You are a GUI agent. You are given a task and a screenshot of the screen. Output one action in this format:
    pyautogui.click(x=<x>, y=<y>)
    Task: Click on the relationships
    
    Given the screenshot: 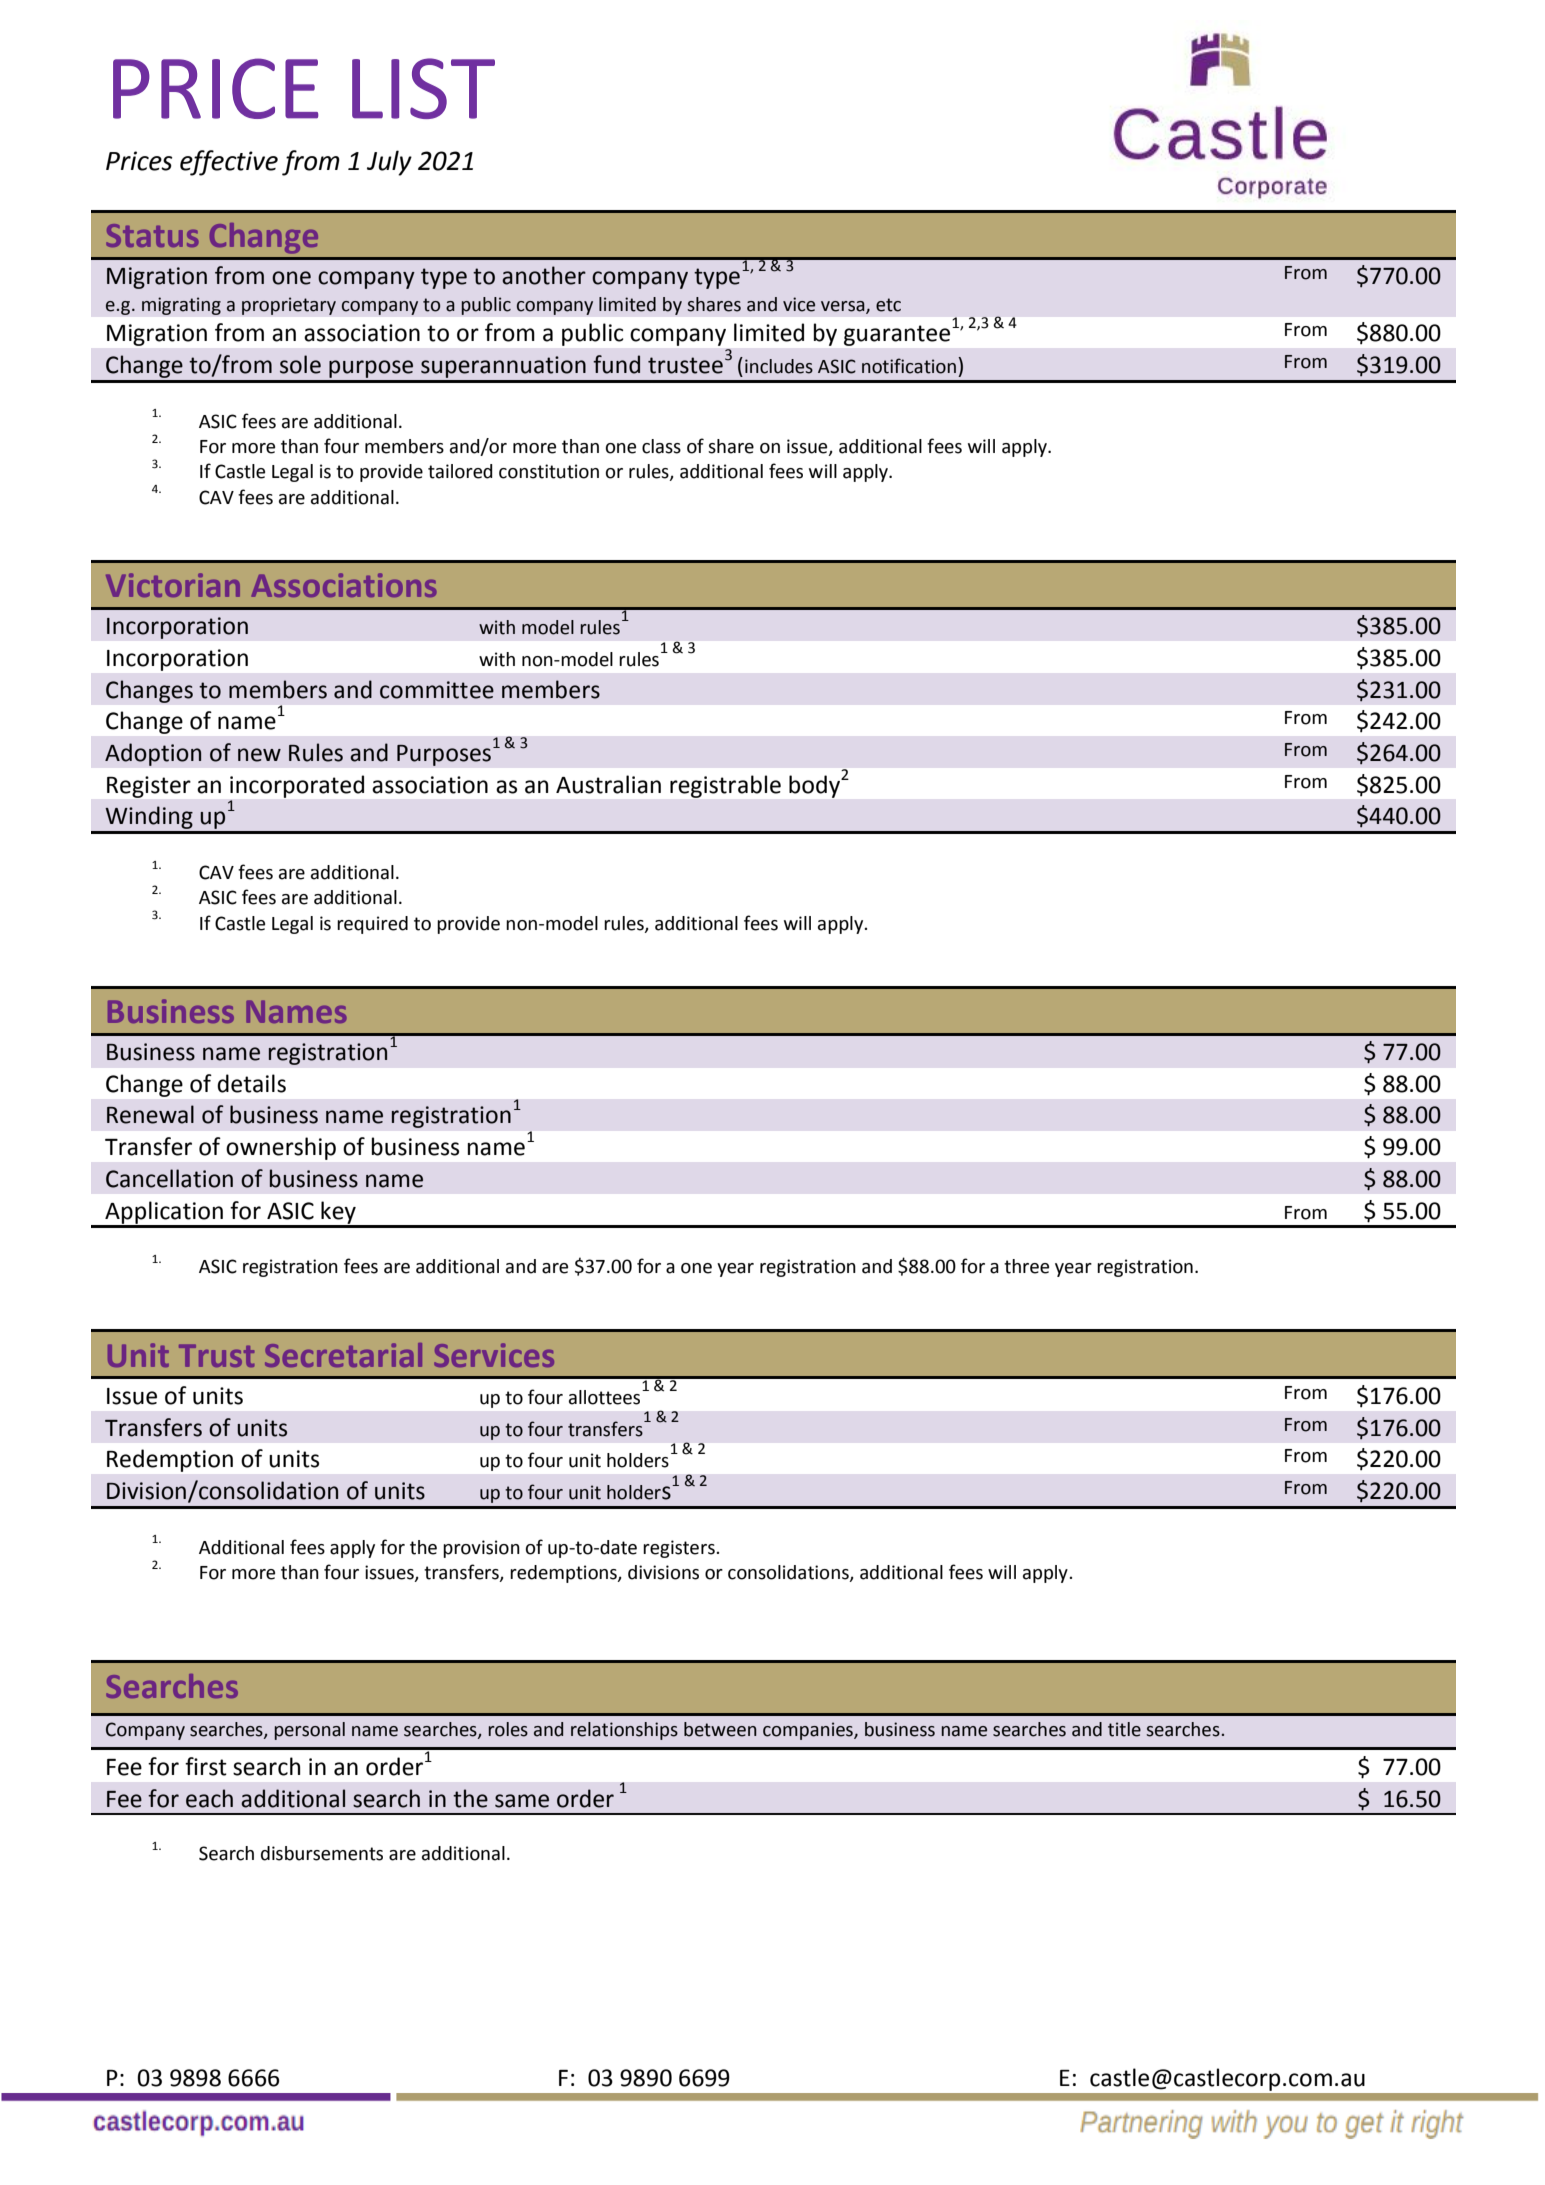 What is the action you would take?
    pyautogui.click(x=624, y=1731)
